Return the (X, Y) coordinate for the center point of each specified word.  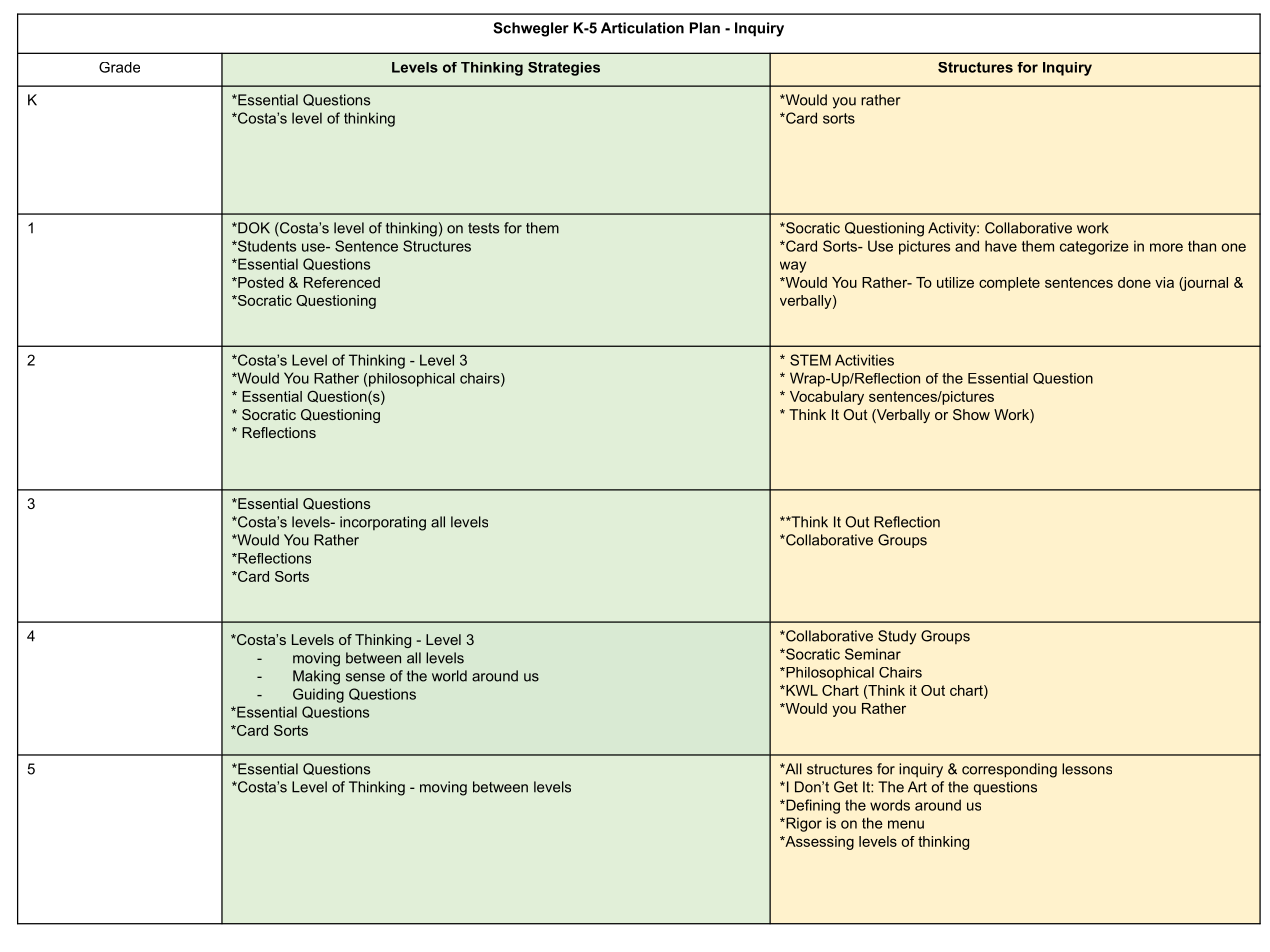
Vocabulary (827, 398)
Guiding (318, 695)
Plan (705, 28)
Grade (119, 67)
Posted (260, 282)
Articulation (642, 28)
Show (971, 414)
